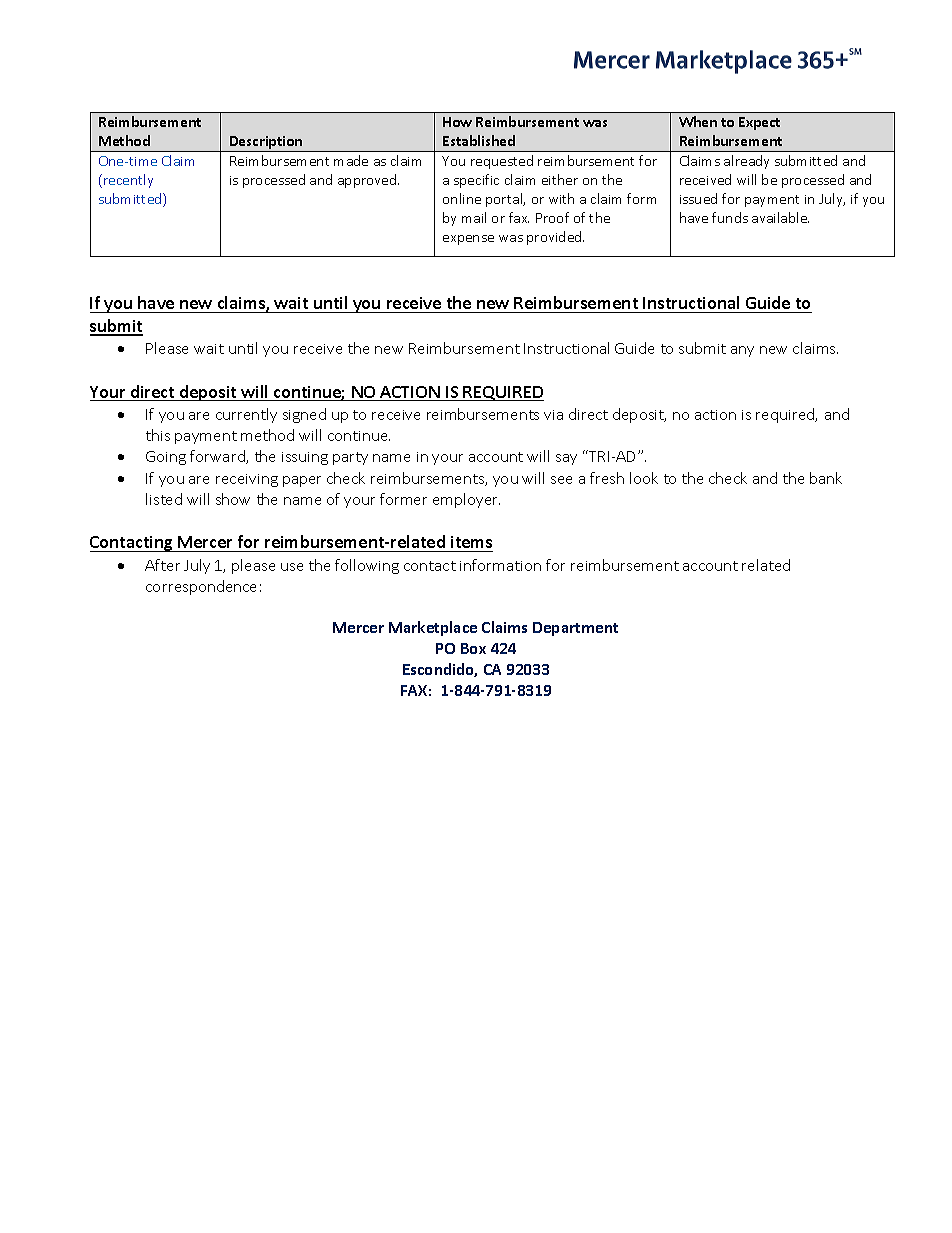 The width and height of the screenshot is (952, 1233). What do you see at coordinates (201, 587) in the screenshot?
I see `correspondence` at bounding box center [201, 587].
